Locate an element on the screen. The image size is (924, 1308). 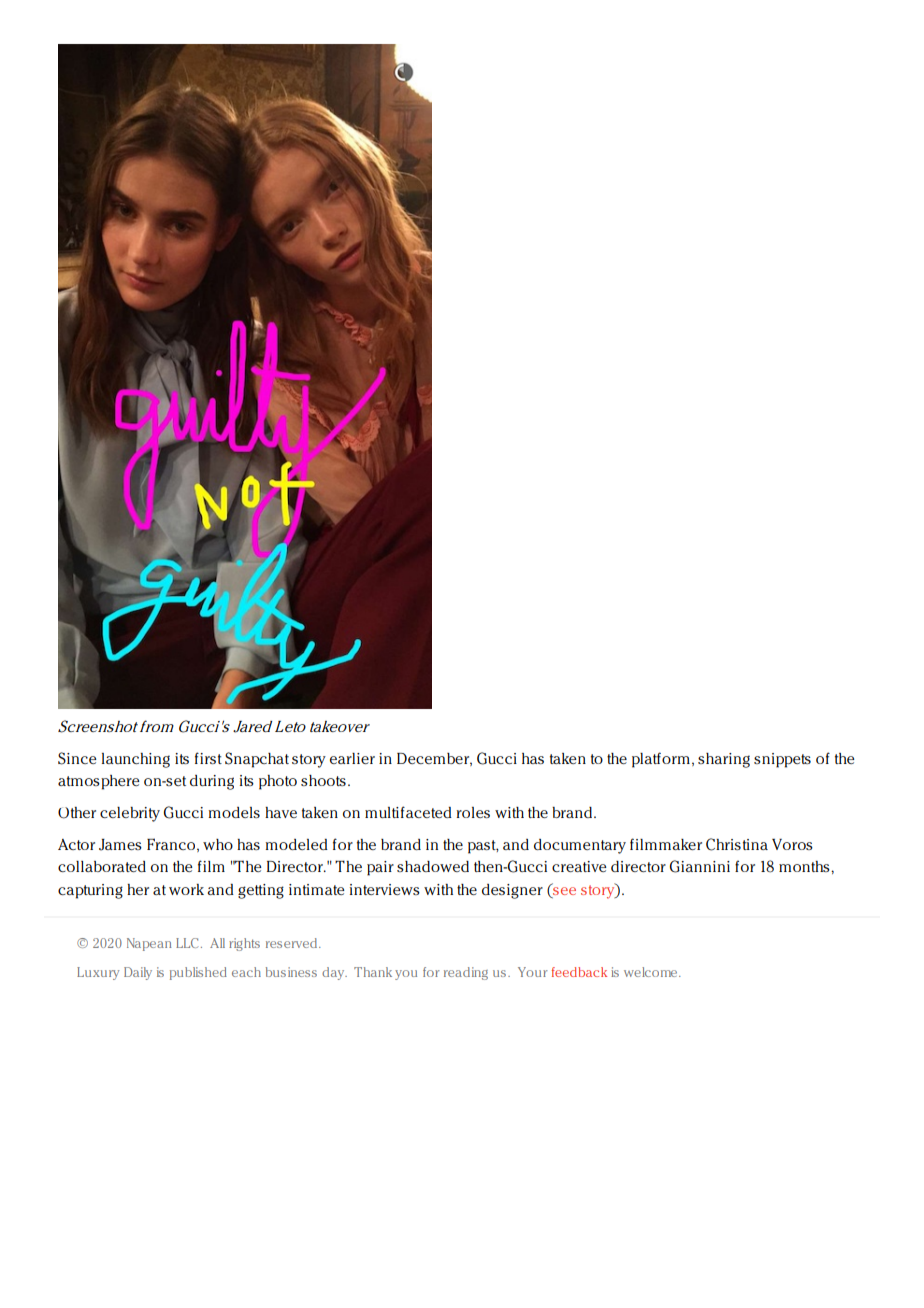
Daily is located at coordinates (138, 973).
